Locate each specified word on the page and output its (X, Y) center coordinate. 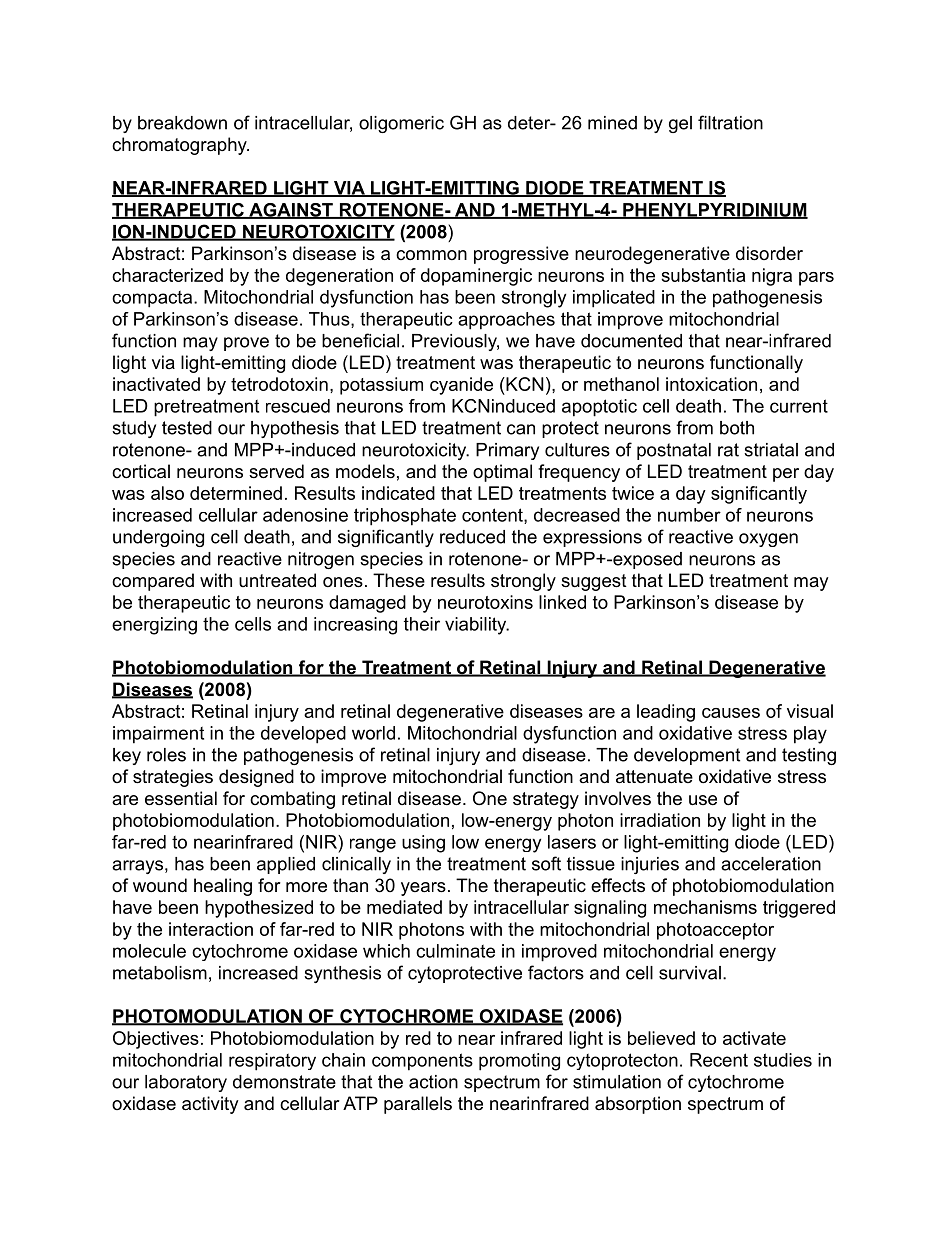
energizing (154, 626)
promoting (519, 1062)
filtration (730, 122)
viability (477, 626)
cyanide (461, 386)
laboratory (186, 1083)
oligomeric (401, 124)
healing (223, 887)
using (423, 844)
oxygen (768, 540)
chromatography (180, 146)
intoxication (711, 384)
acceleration (771, 864)
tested (187, 428)
